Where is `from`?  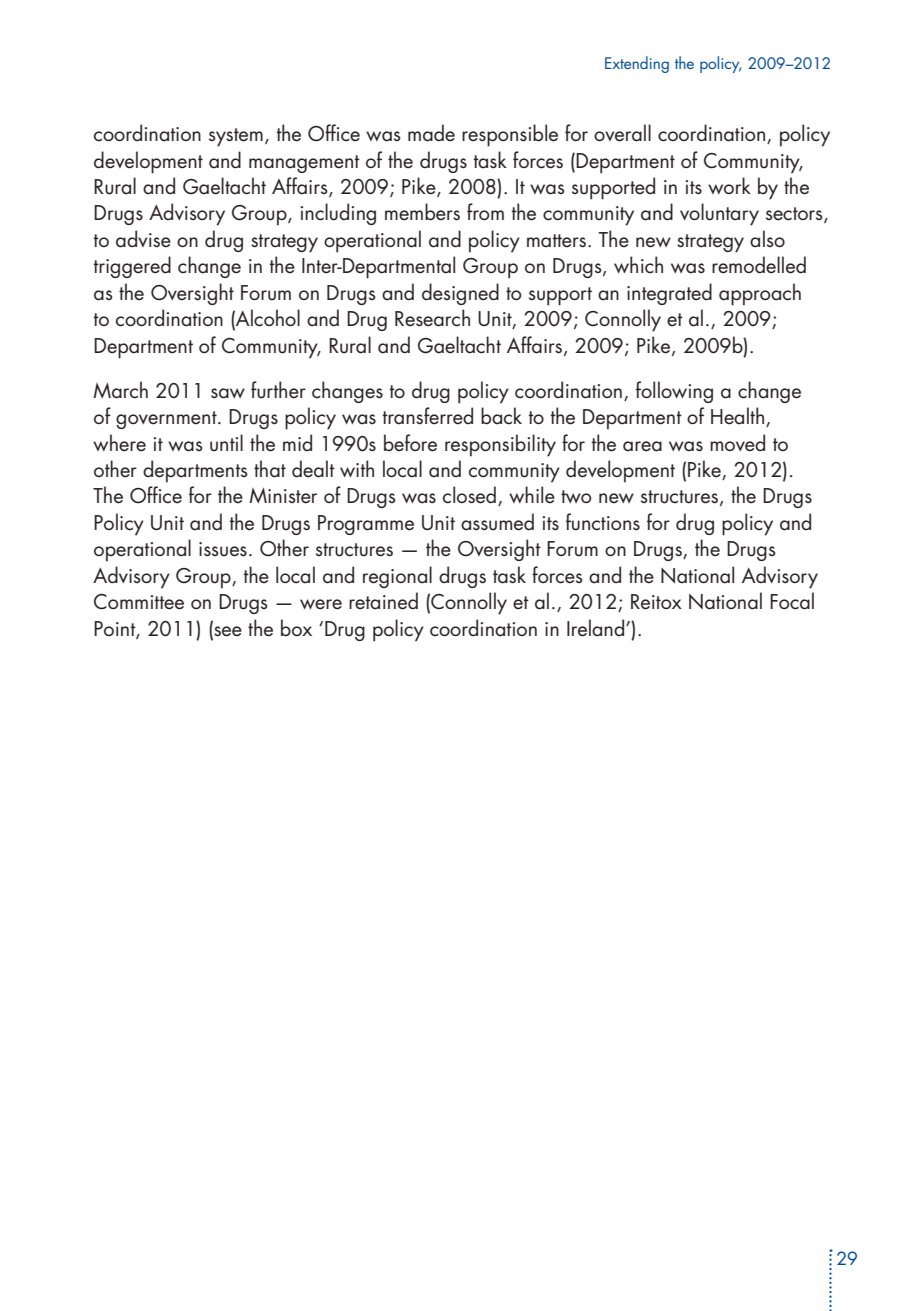
from is located at coordinates (485, 211).
